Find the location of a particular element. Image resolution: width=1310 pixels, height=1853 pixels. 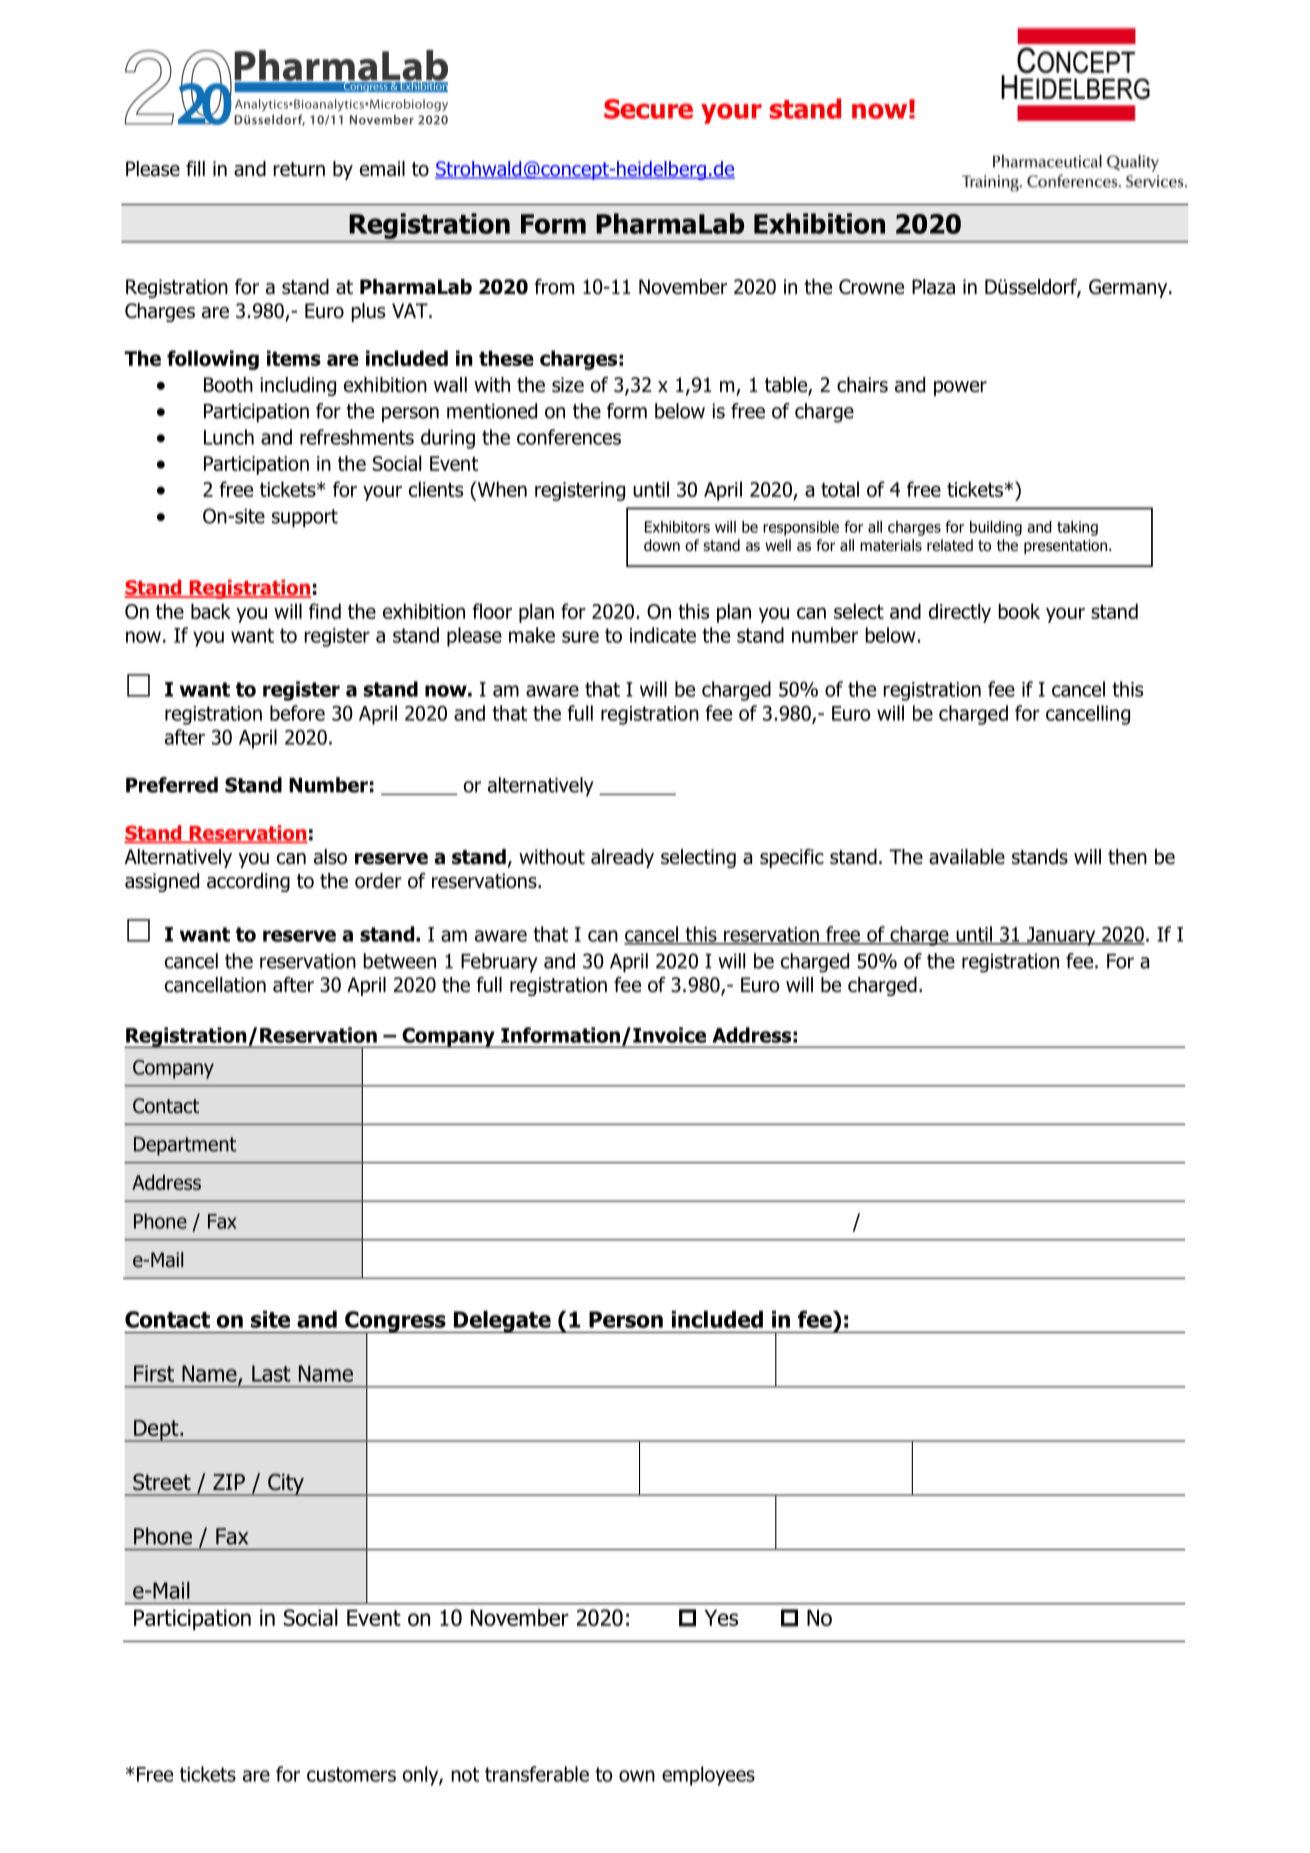

employees is located at coordinates (708, 1776).
